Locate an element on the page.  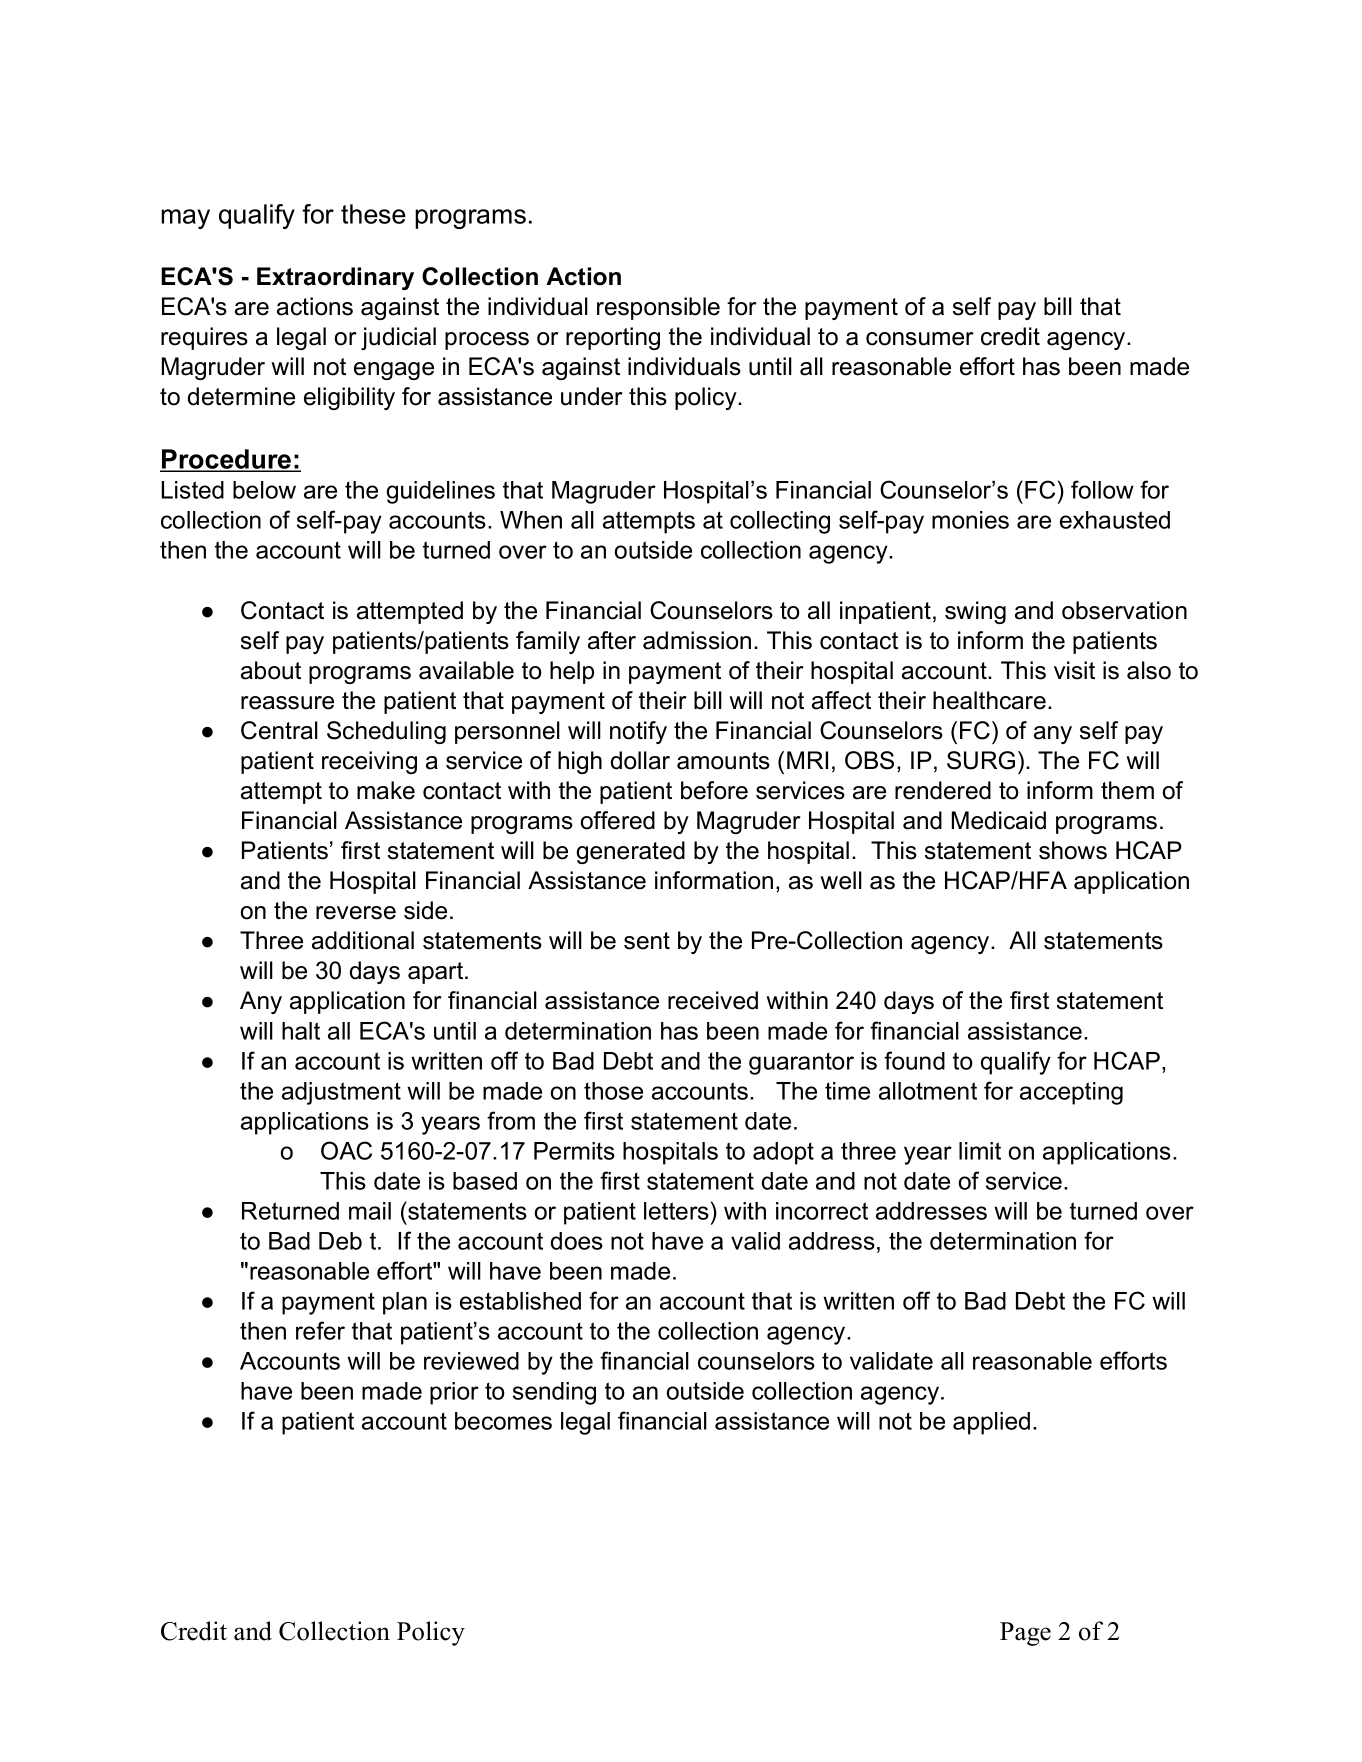
notify is located at coordinates (638, 732).
